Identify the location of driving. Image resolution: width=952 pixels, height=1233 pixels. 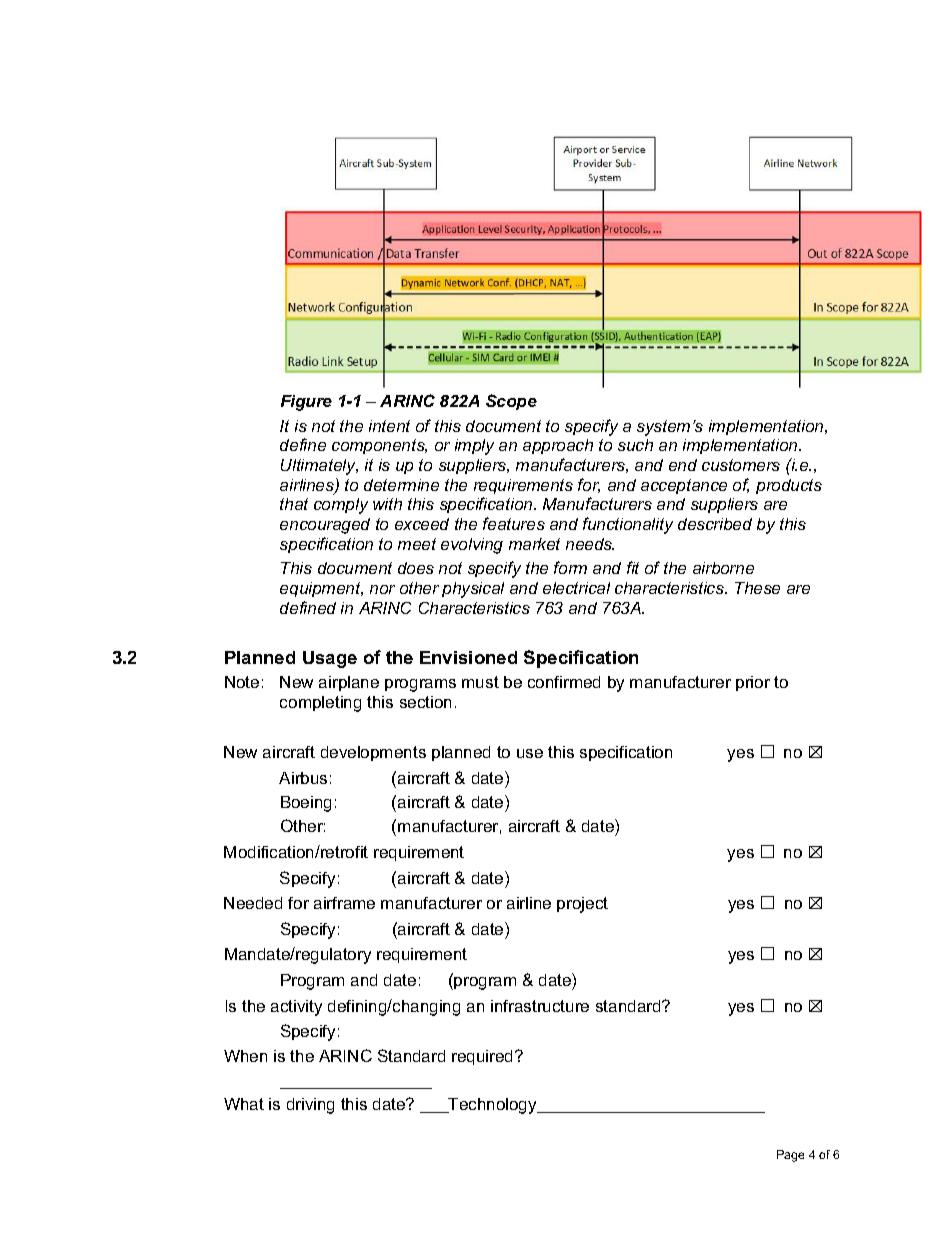
(310, 1106).
